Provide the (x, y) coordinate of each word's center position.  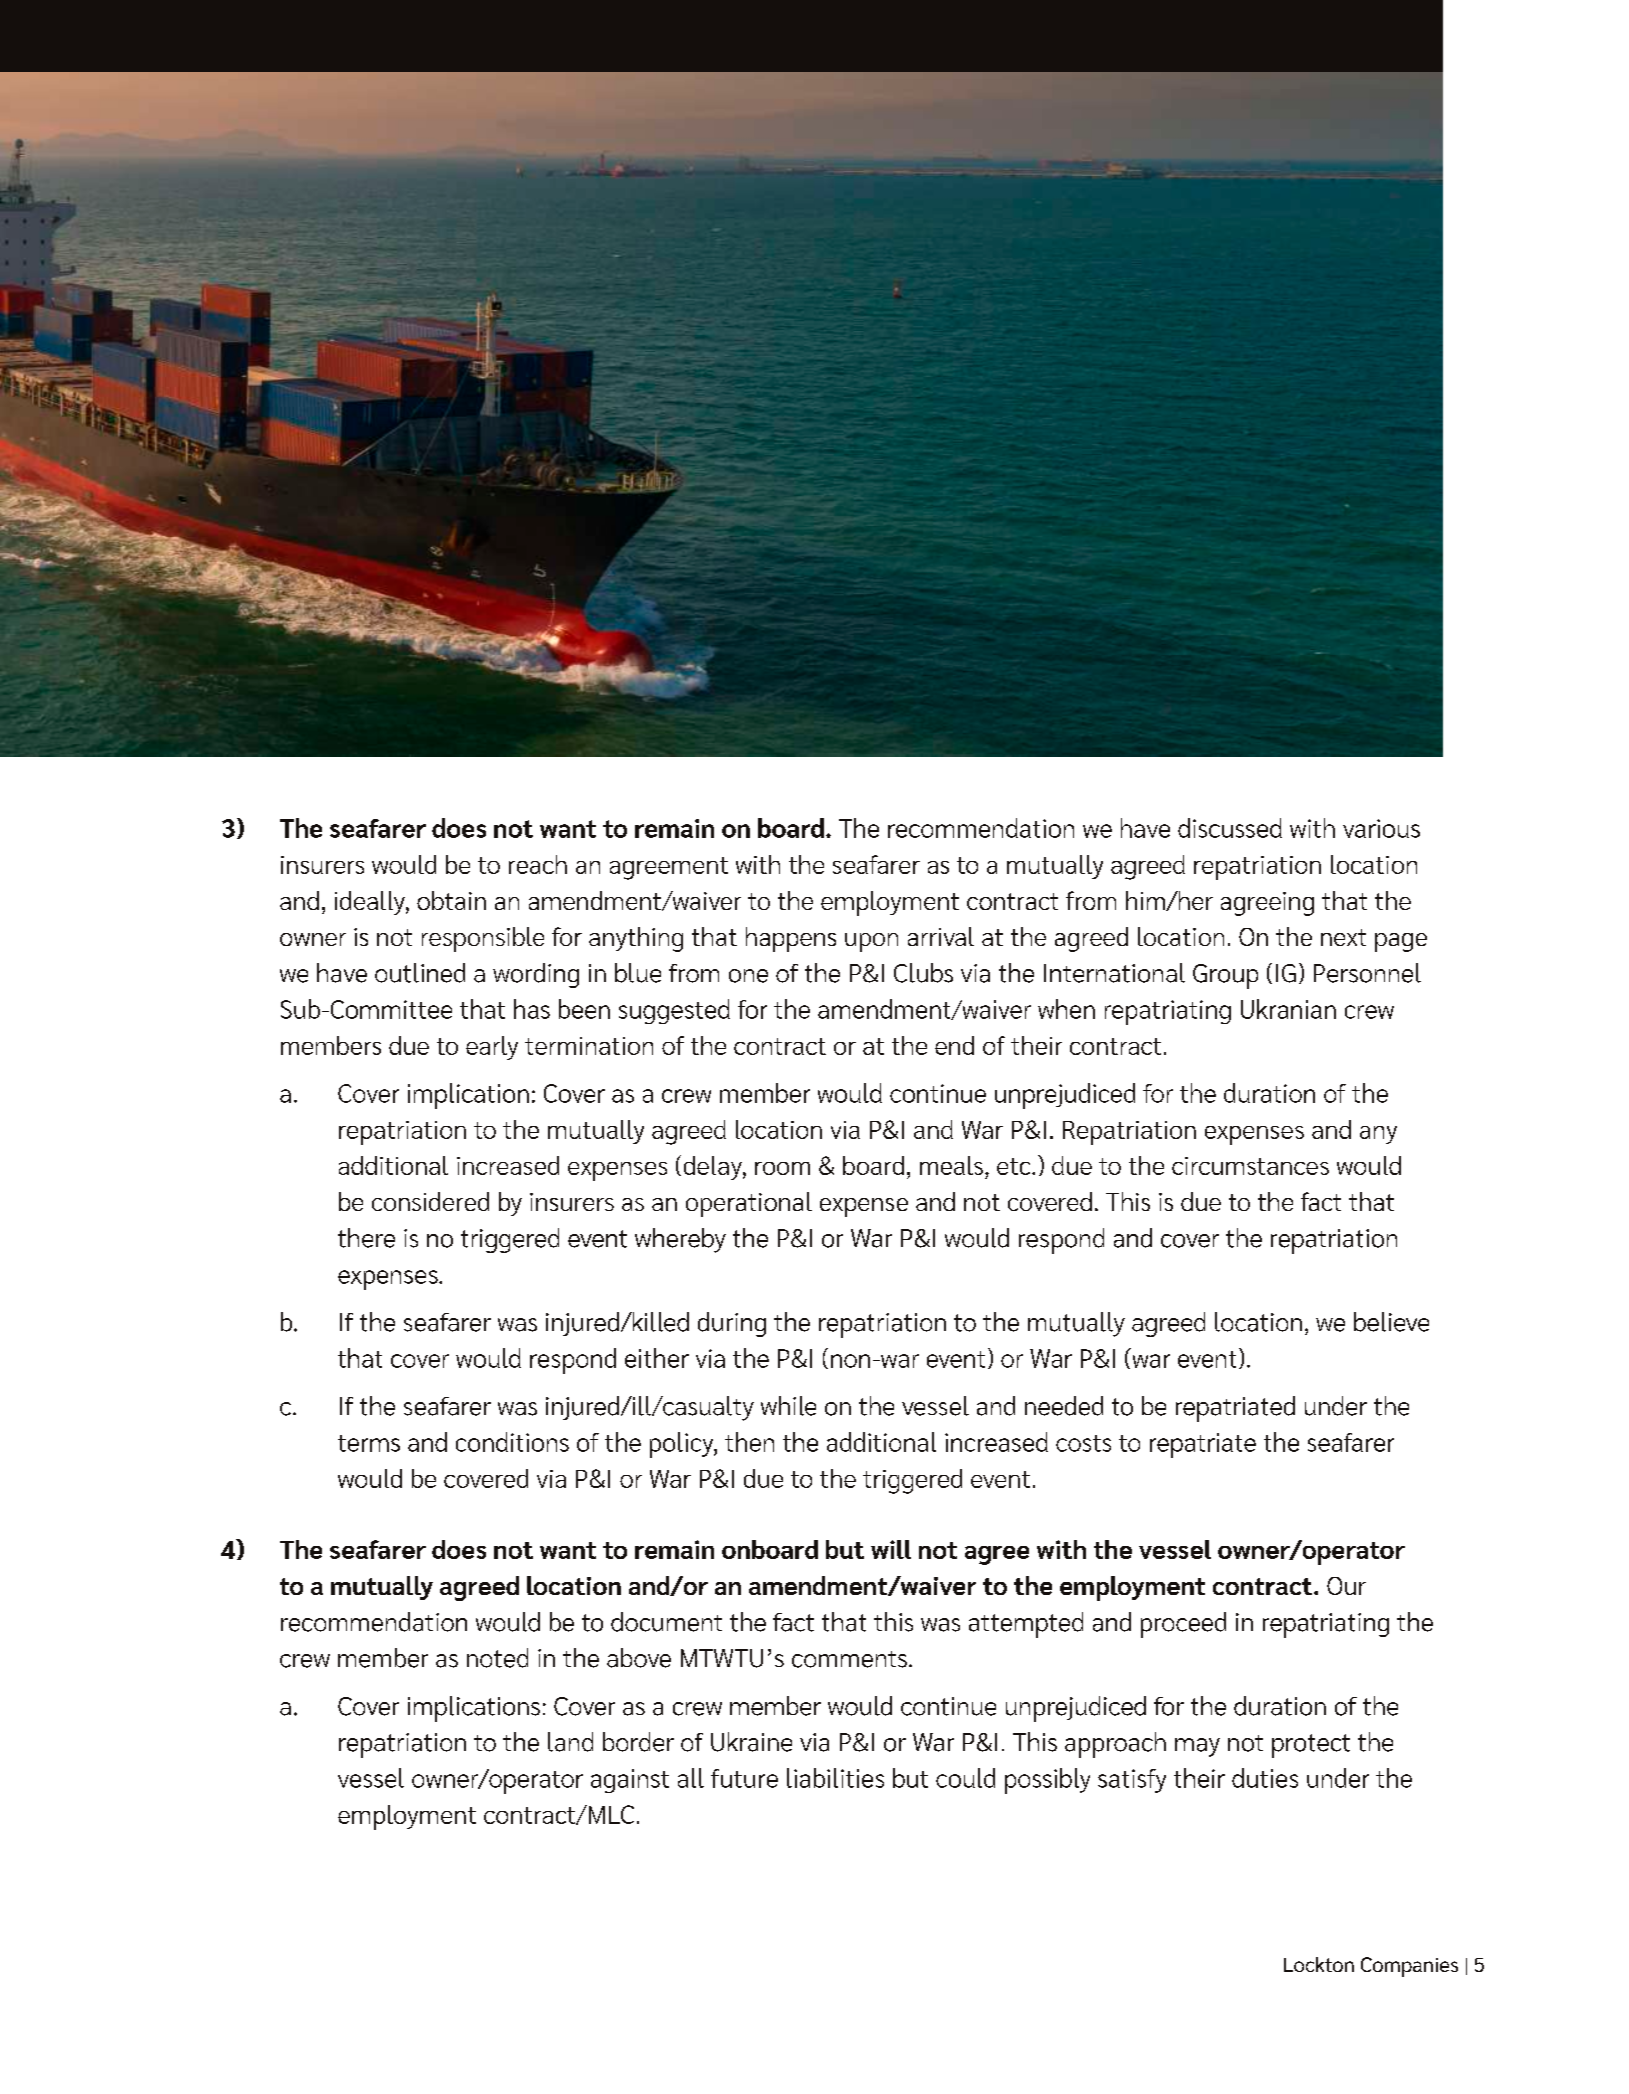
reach (538, 864)
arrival (941, 936)
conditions (512, 1442)
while (788, 1406)
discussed (1230, 828)
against (630, 1781)
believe (1391, 1322)
